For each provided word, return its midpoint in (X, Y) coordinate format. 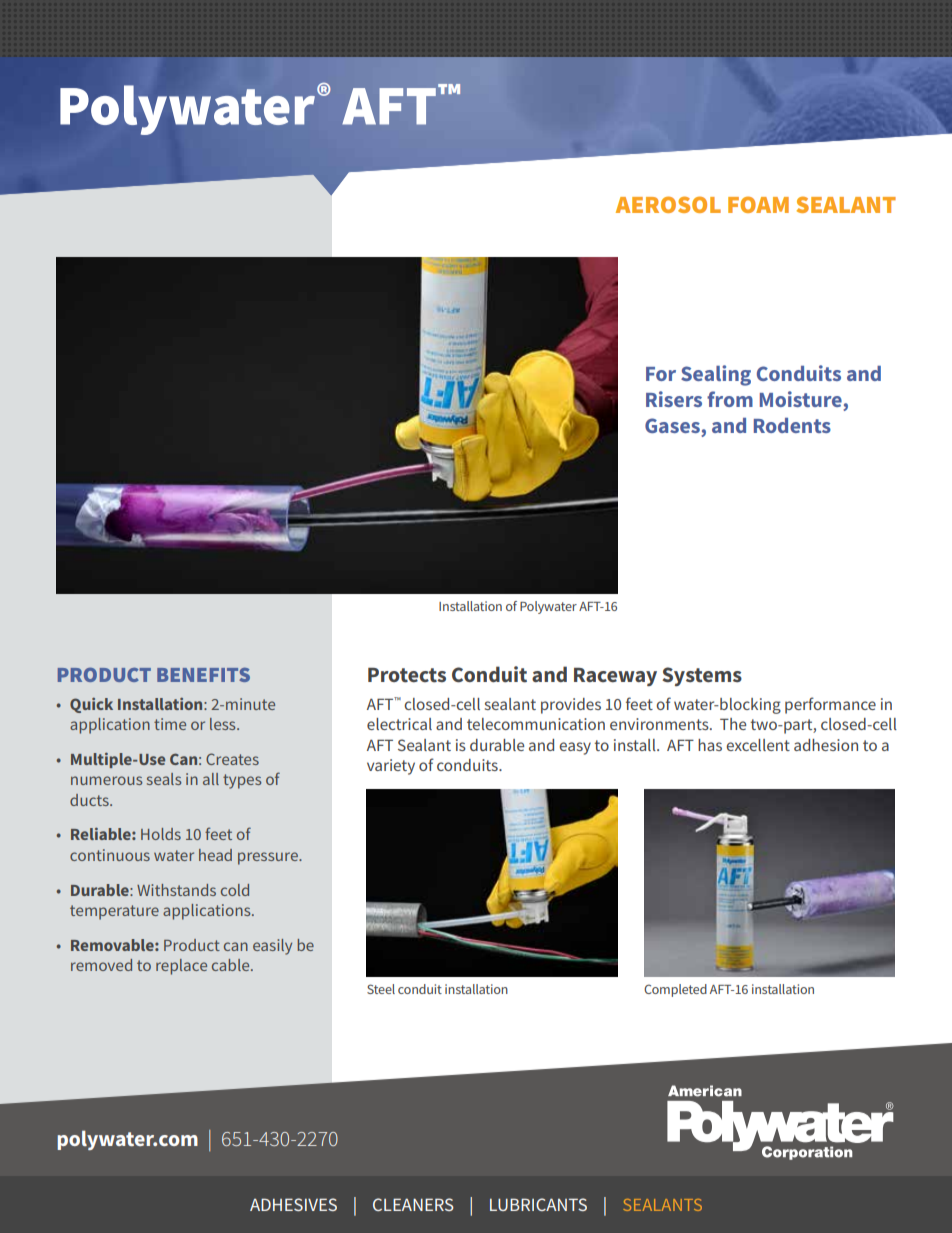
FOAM (758, 204)
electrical (399, 724)
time (170, 724)
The (733, 724)
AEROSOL (668, 204)
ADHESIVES (293, 1204)
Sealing (716, 375)
